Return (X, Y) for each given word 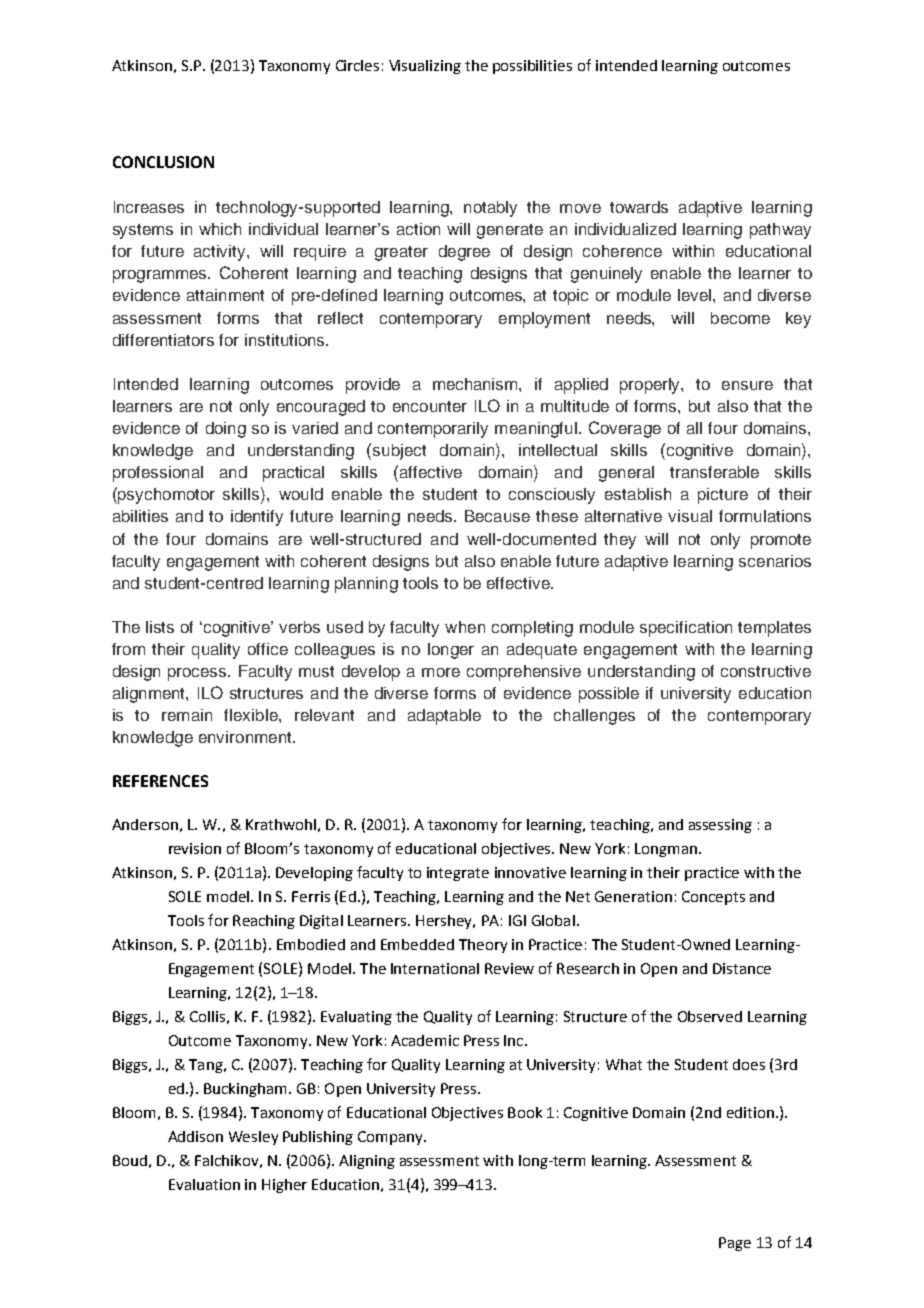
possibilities (532, 67)
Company (391, 1138)
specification (686, 629)
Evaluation (204, 1184)
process (198, 674)
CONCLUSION (163, 162)
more (441, 672)
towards (639, 207)
